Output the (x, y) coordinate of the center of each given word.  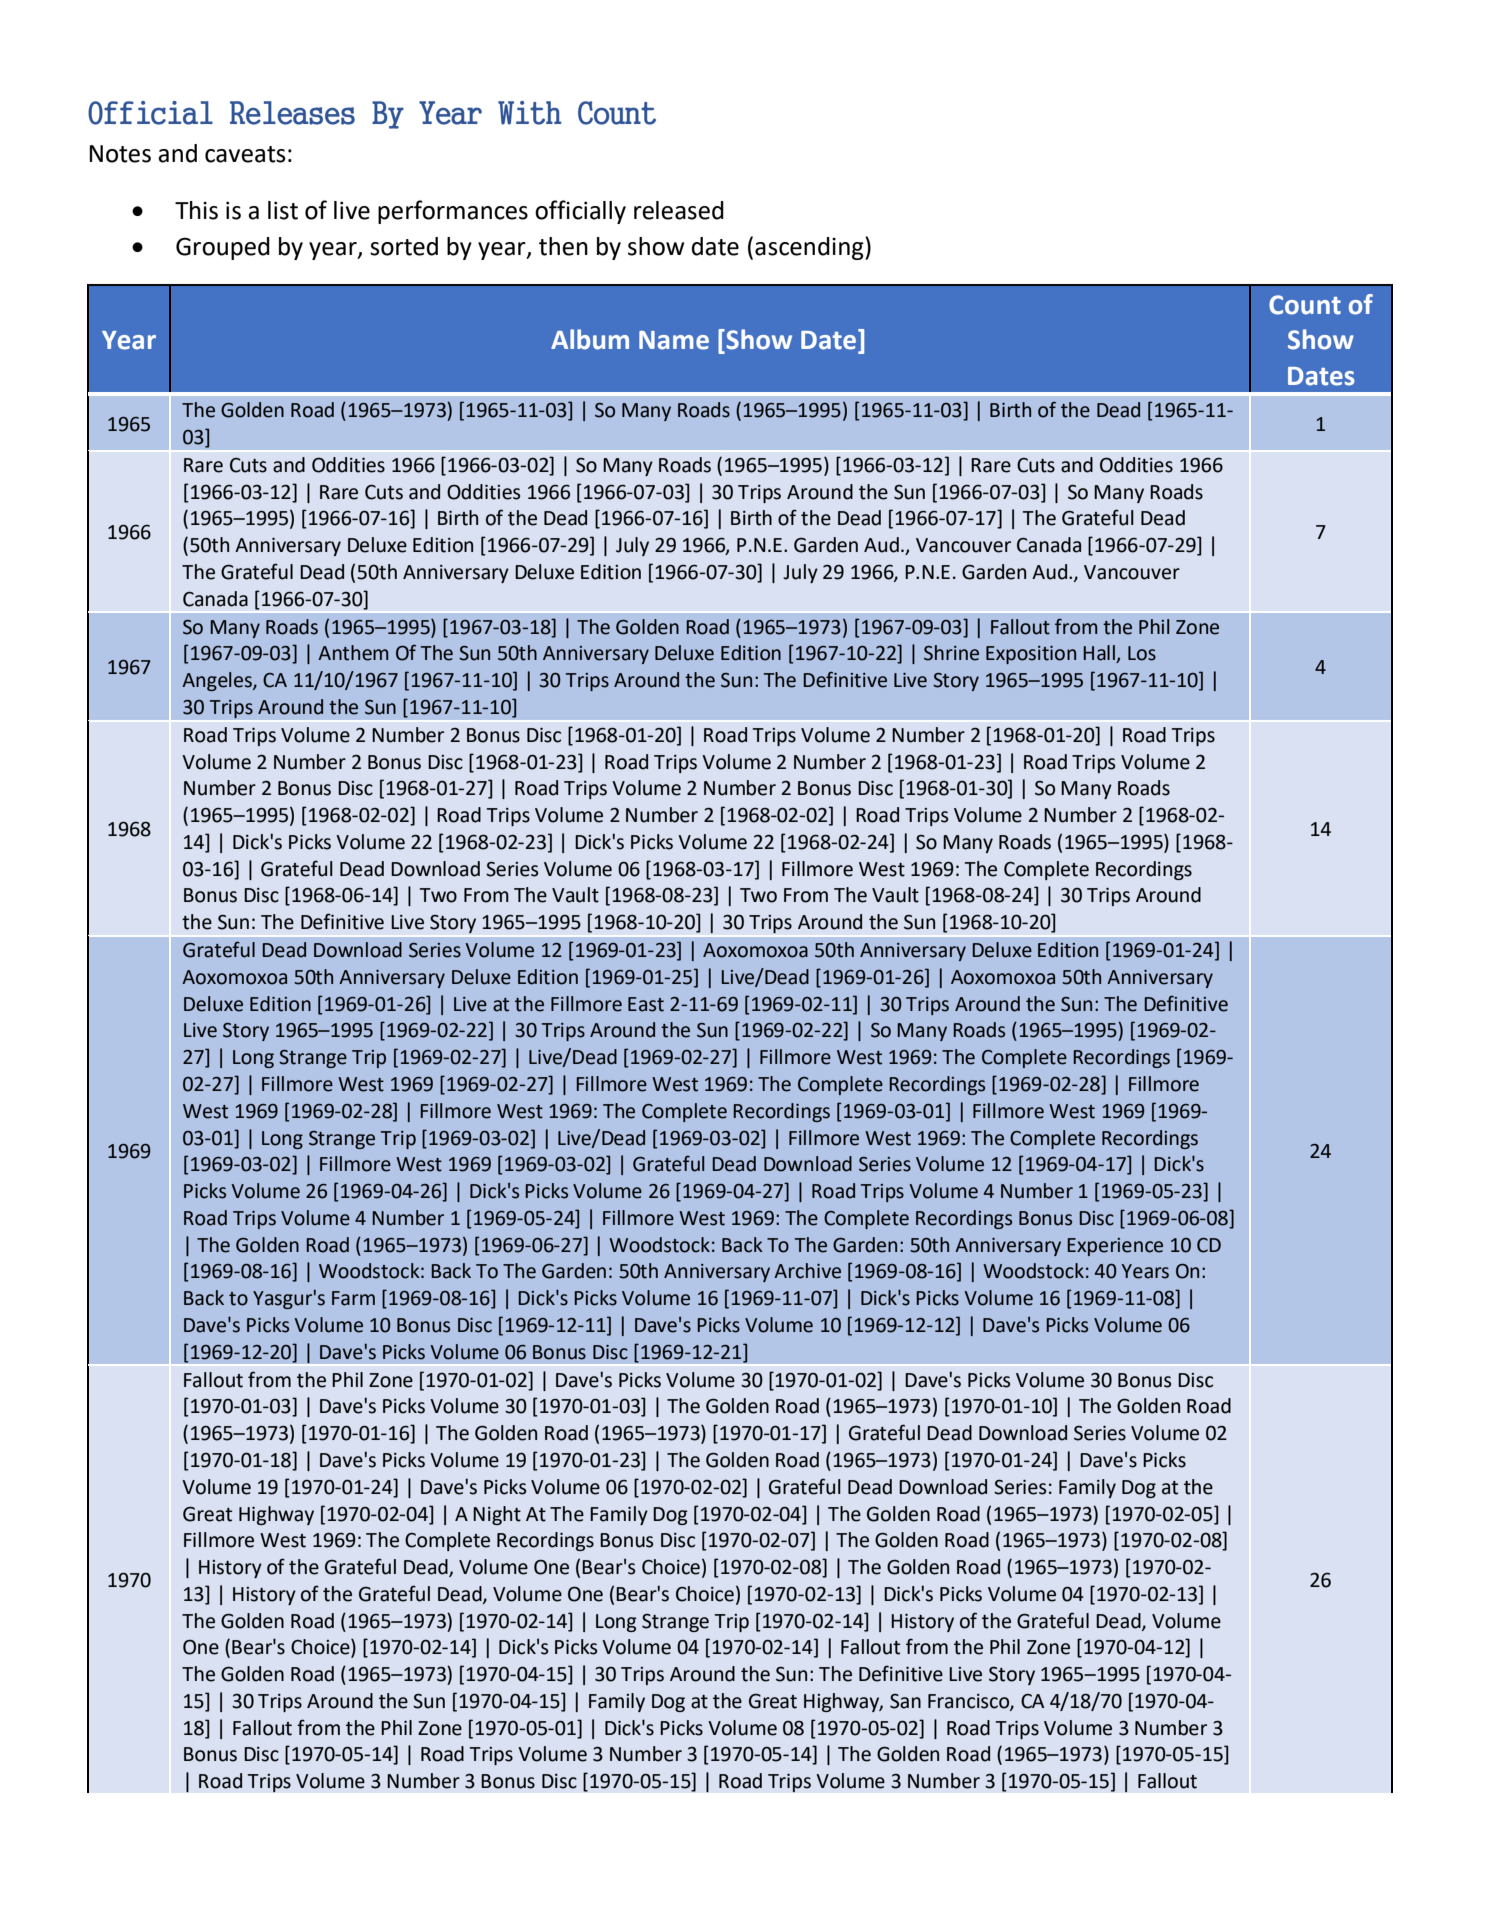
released (679, 210)
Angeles (218, 681)
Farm (353, 1298)
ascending (810, 248)
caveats (245, 154)
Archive (807, 1271)
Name (674, 340)
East (646, 1004)
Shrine (951, 653)
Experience (1115, 1247)
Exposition (1031, 655)
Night (497, 1515)
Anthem (353, 653)
